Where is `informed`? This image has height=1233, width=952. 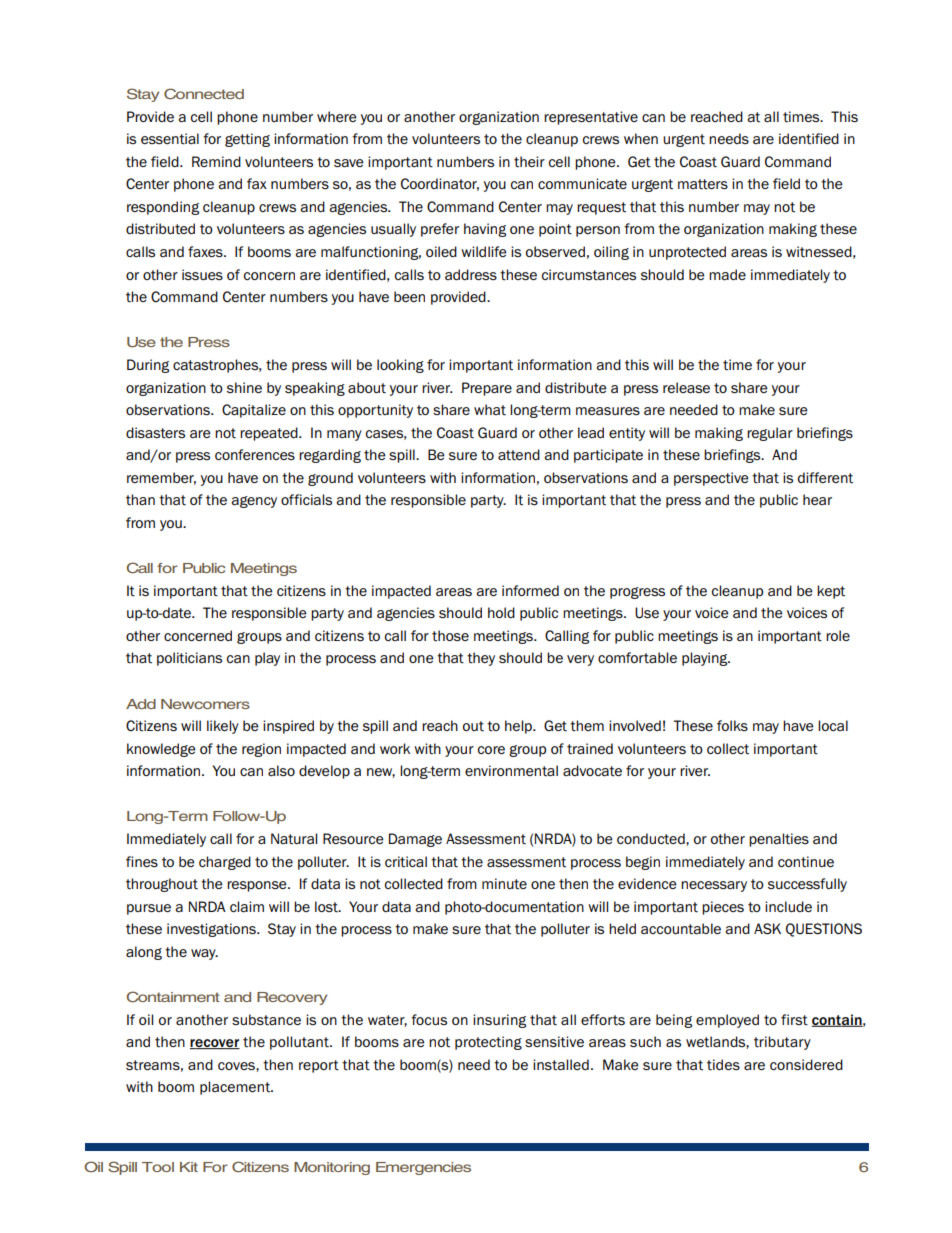 informed is located at coordinates (530, 590).
